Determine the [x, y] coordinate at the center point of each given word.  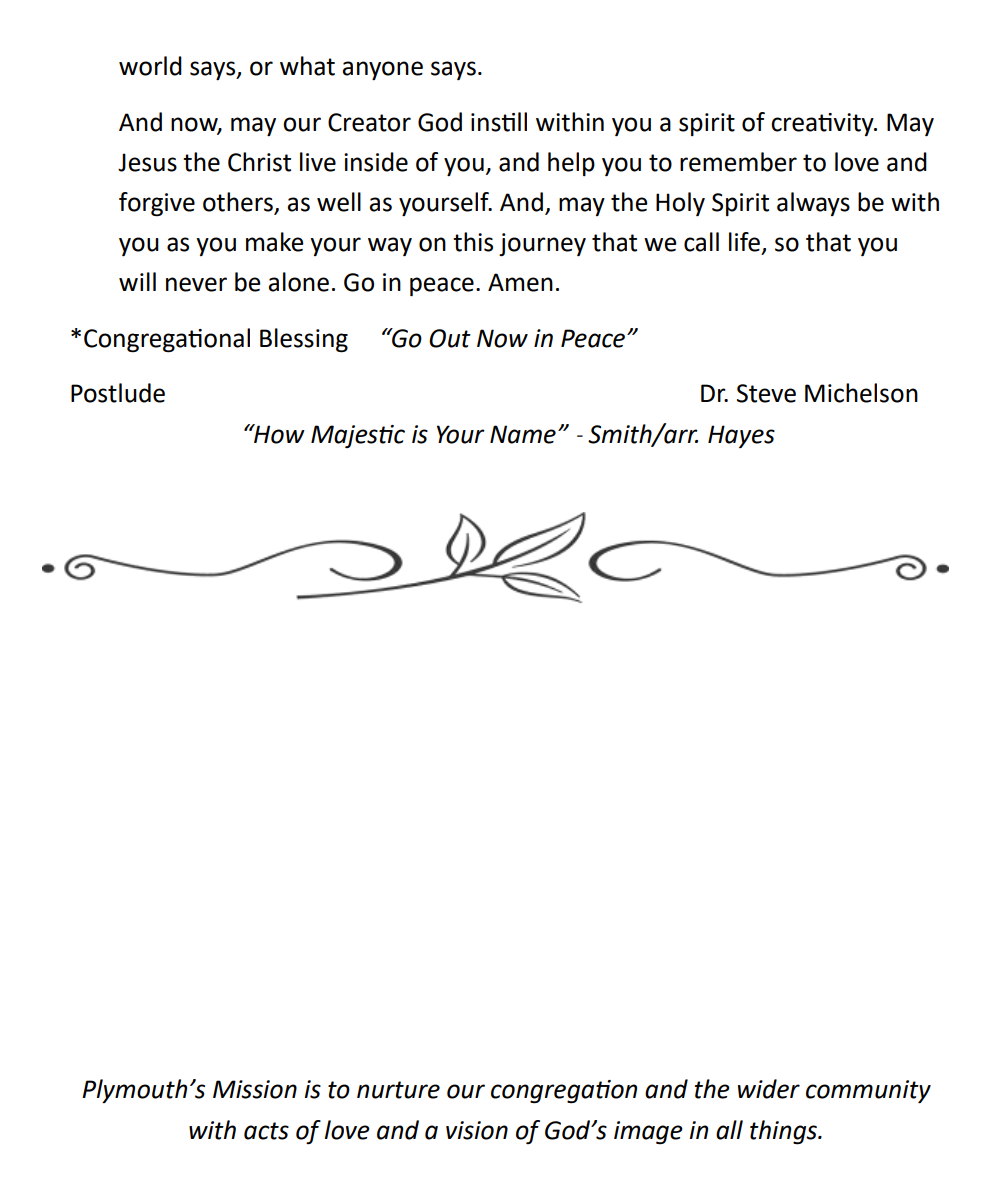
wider [769, 1089]
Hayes [741, 436]
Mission [255, 1089]
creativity [823, 124]
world [150, 66]
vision [477, 1130]
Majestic [358, 436]
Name [523, 434]
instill [499, 122]
